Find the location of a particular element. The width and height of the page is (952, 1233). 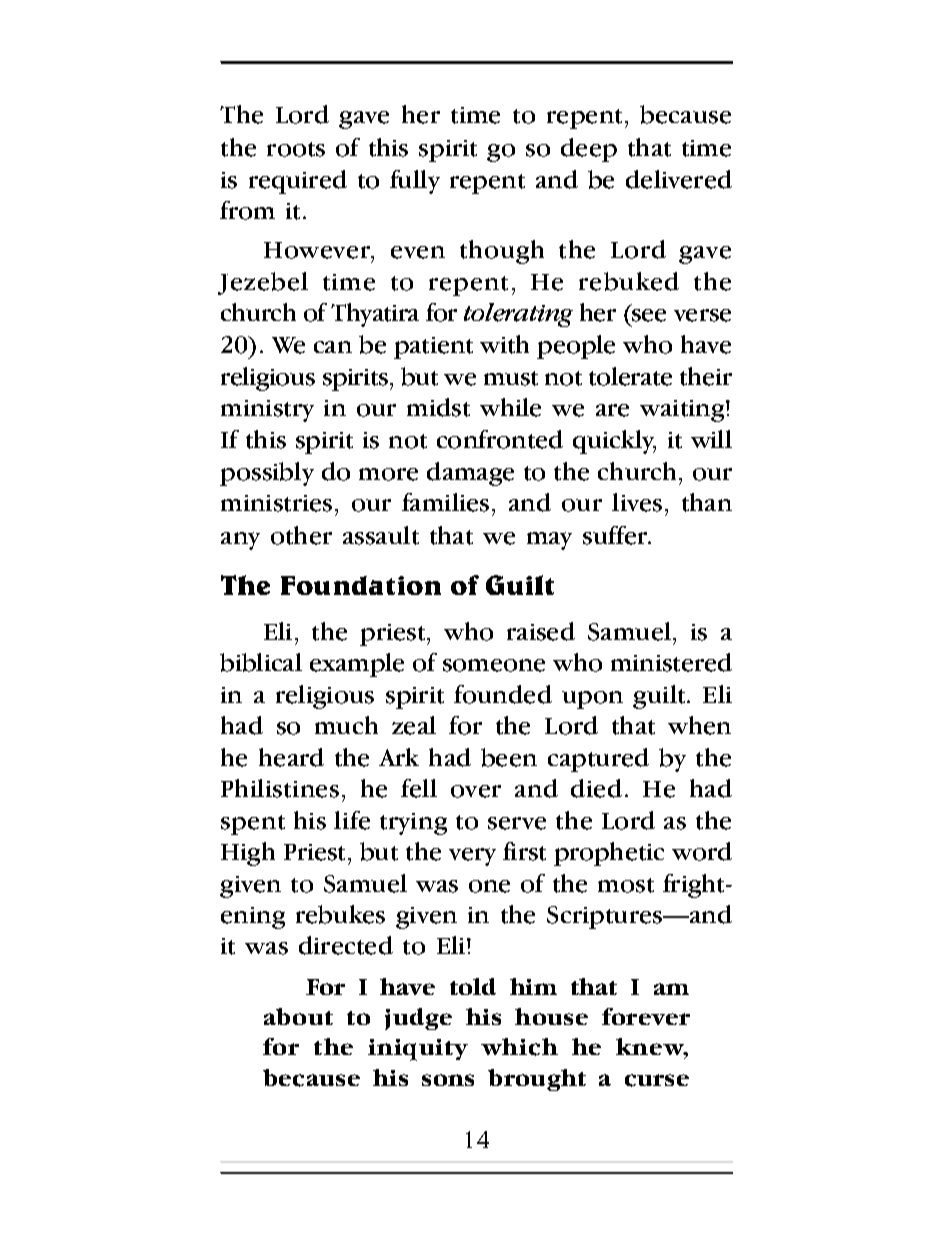

delivered is located at coordinates (679, 179).
